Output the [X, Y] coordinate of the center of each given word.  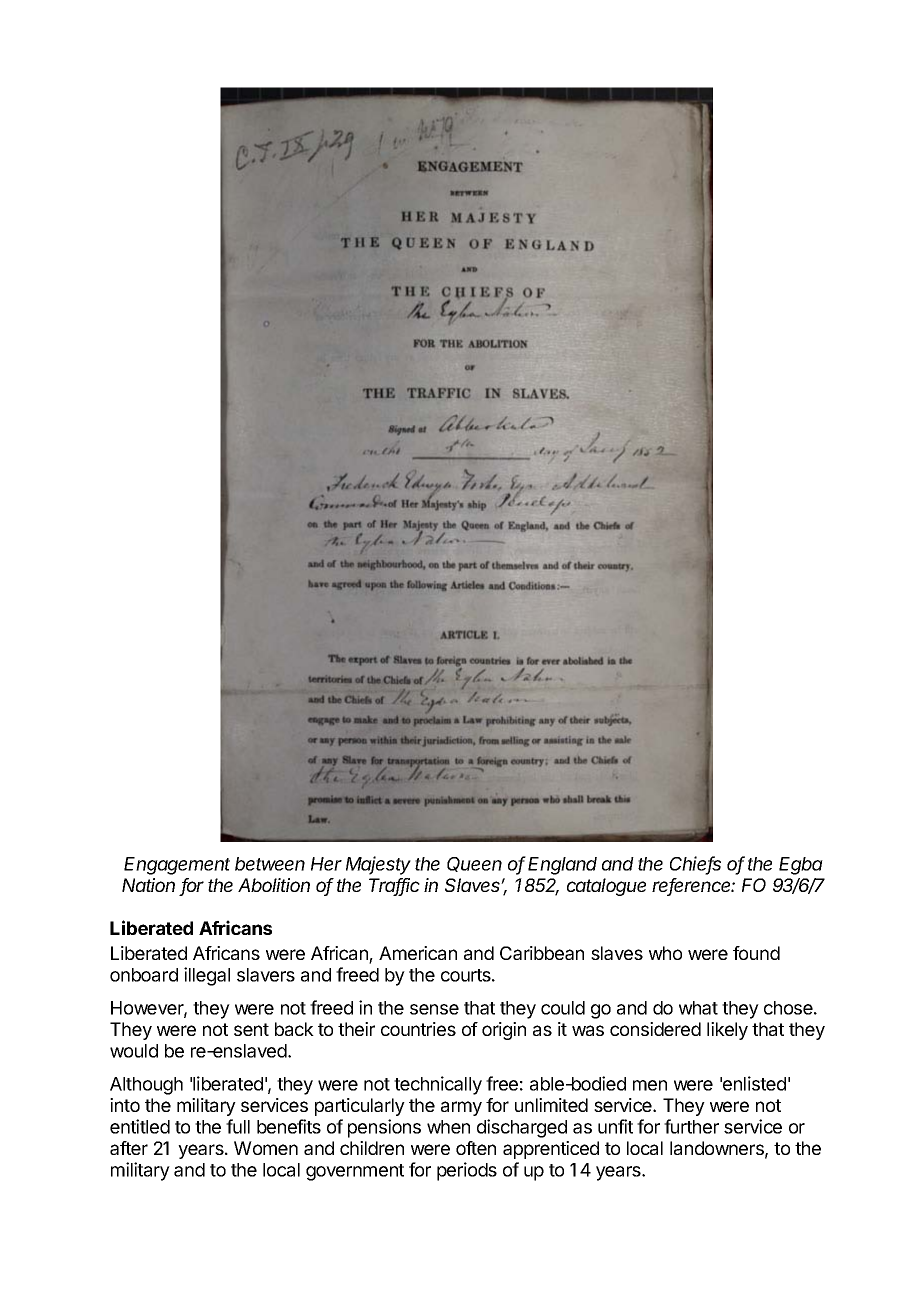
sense [434, 1009]
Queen [474, 864]
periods [467, 1171]
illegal [207, 976]
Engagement [177, 866]
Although [146, 1086]
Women [266, 1148]
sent [251, 1029]
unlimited [551, 1105]
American [418, 953]
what [698, 1008]
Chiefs [695, 865]
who [665, 953]
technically [438, 1085]
